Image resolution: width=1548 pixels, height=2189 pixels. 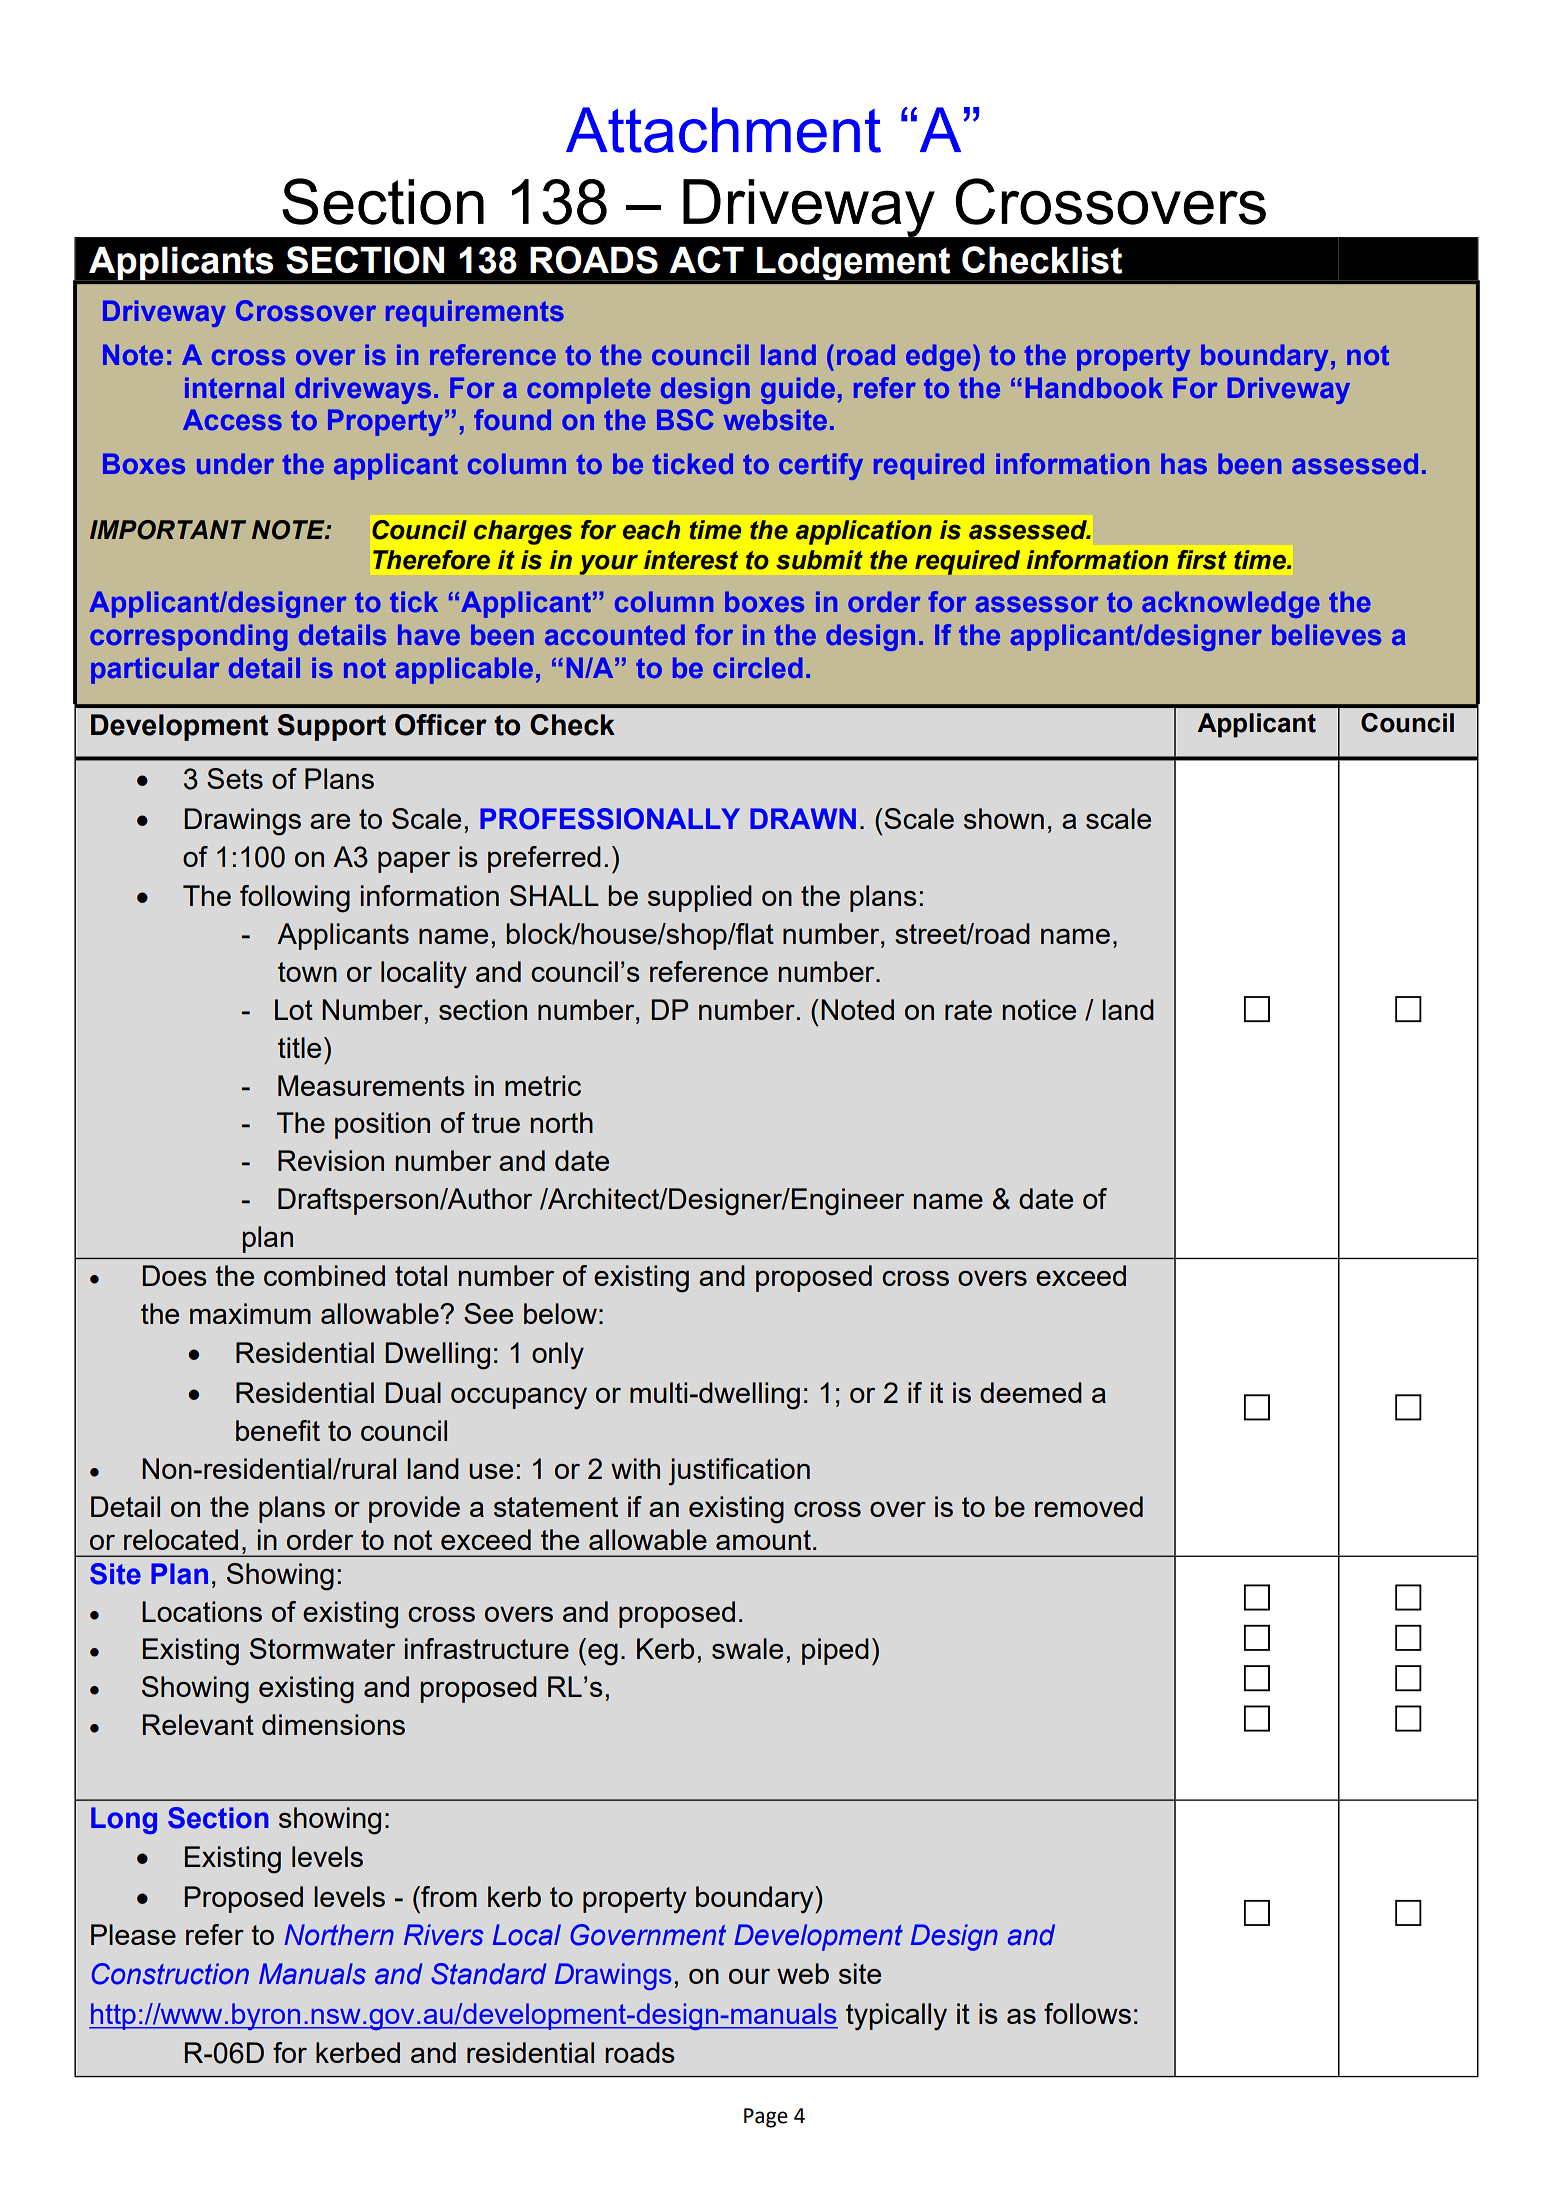 I want to click on Construction, so click(x=170, y=1974).
